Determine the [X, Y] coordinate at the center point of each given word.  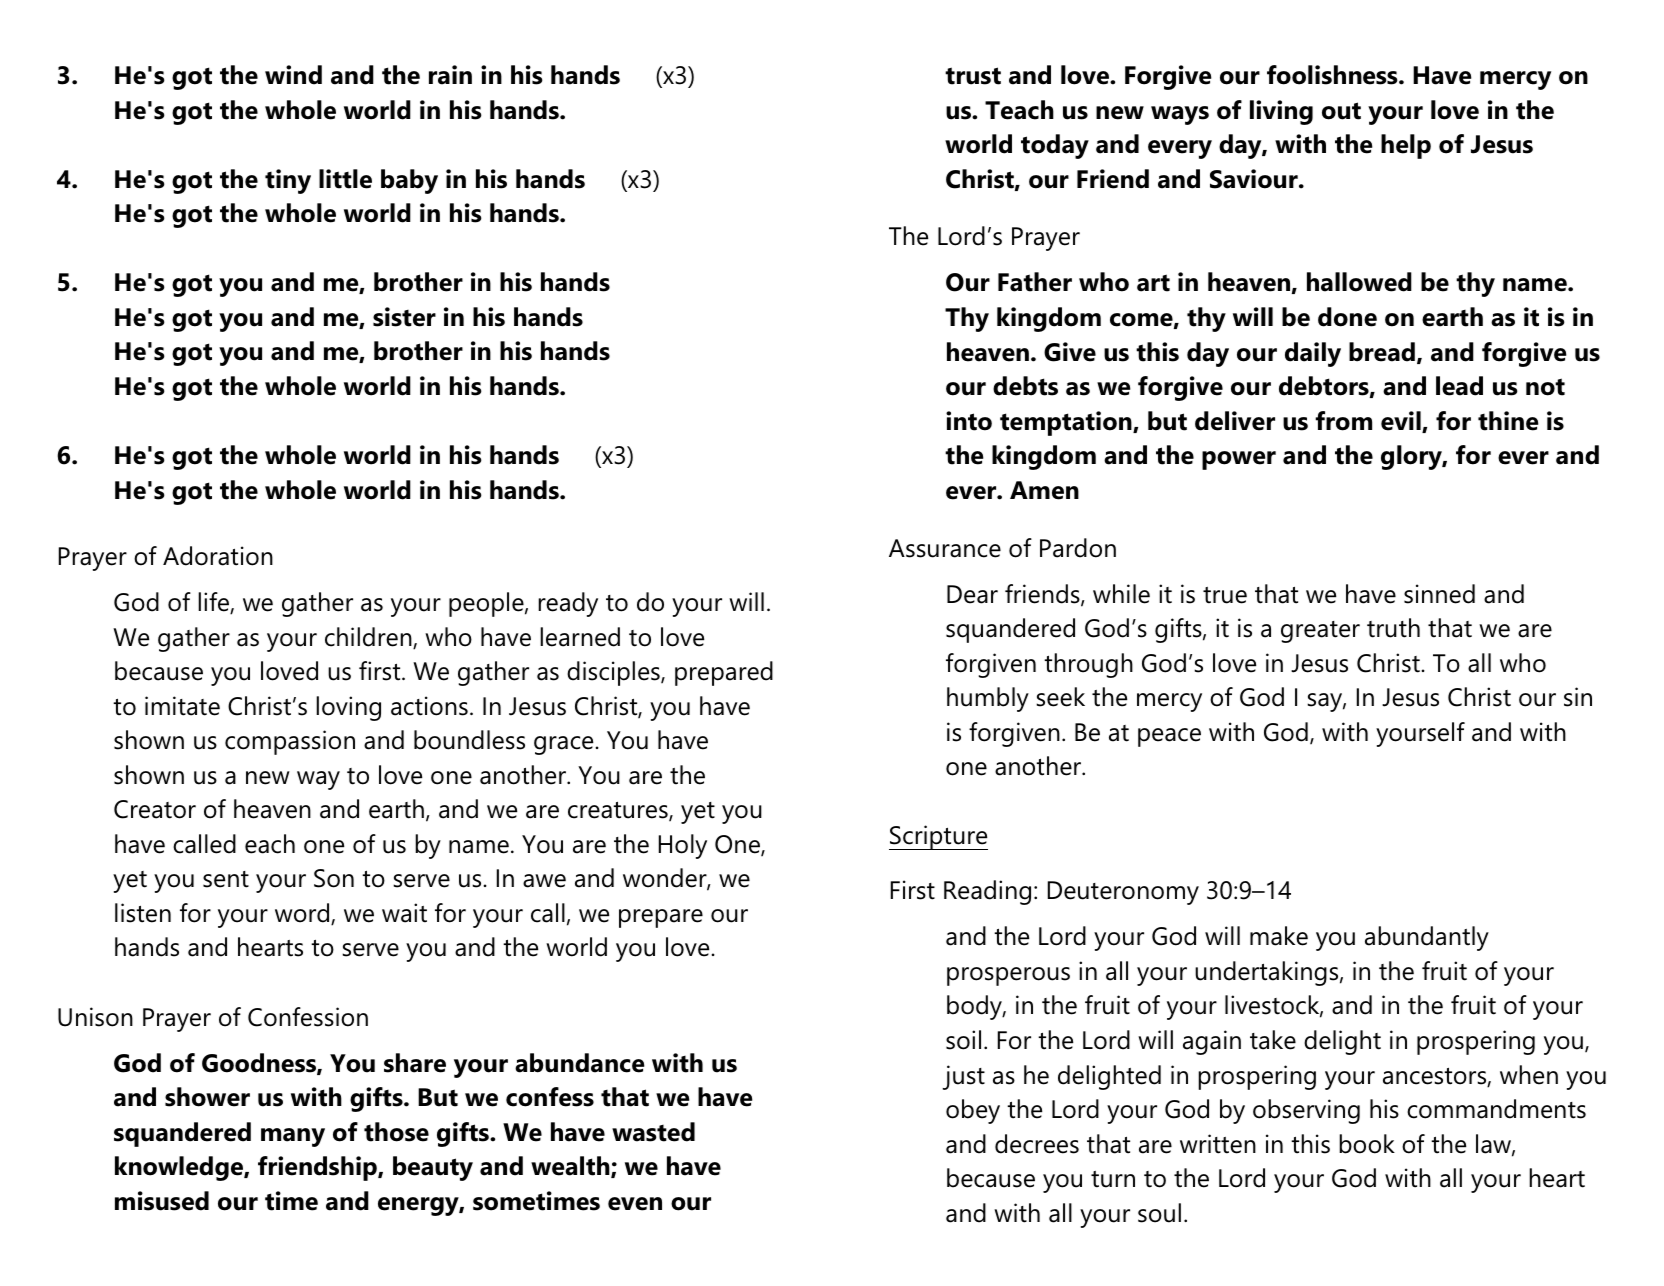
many [293, 1137]
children [369, 638]
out [1341, 111]
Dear [972, 594]
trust [973, 76]
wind [293, 75]
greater [1320, 632]
